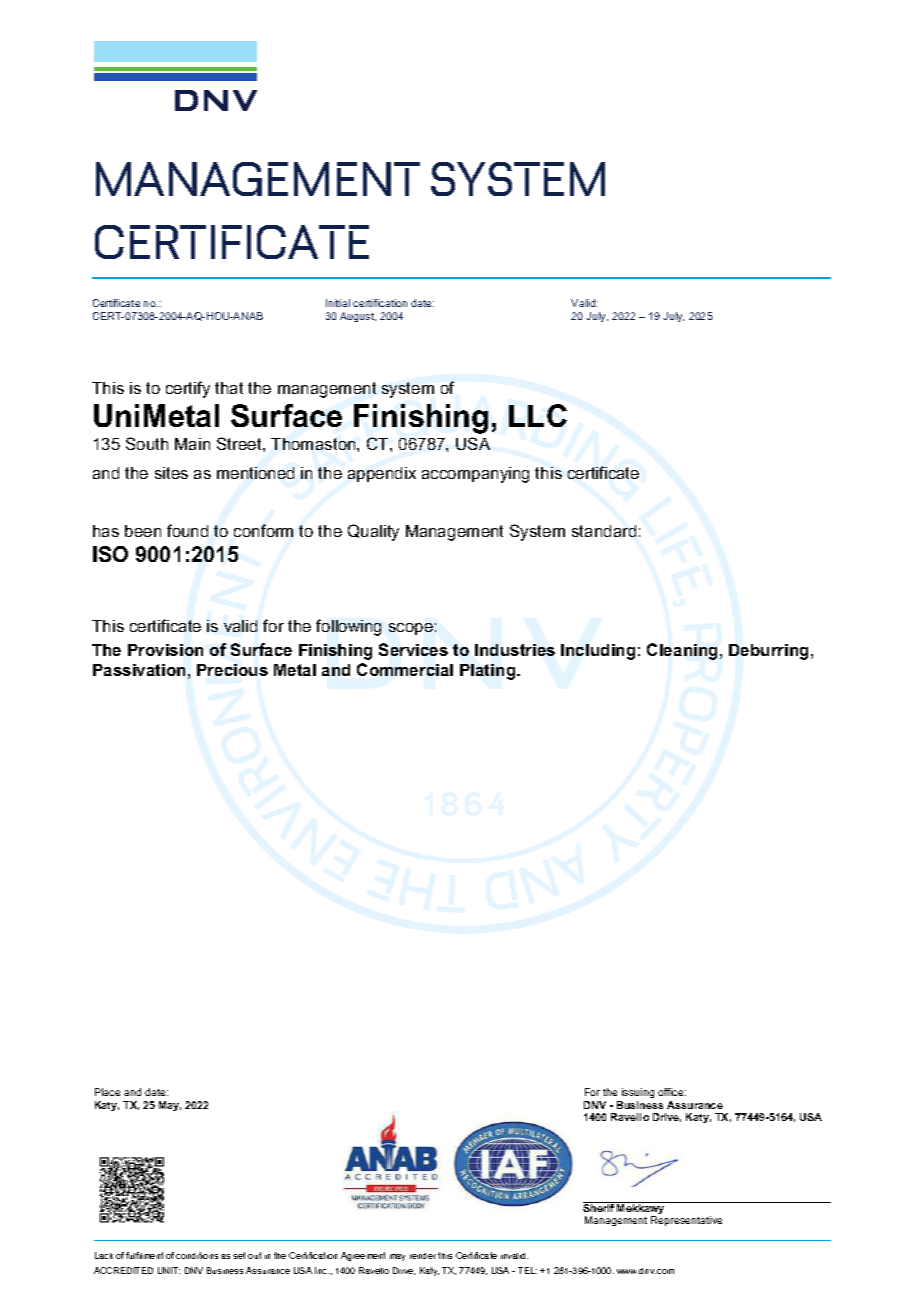 The height and width of the image is (1308, 924). What do you see at coordinates (197, 1255) in the image?
I see `conditions` at bounding box center [197, 1255].
